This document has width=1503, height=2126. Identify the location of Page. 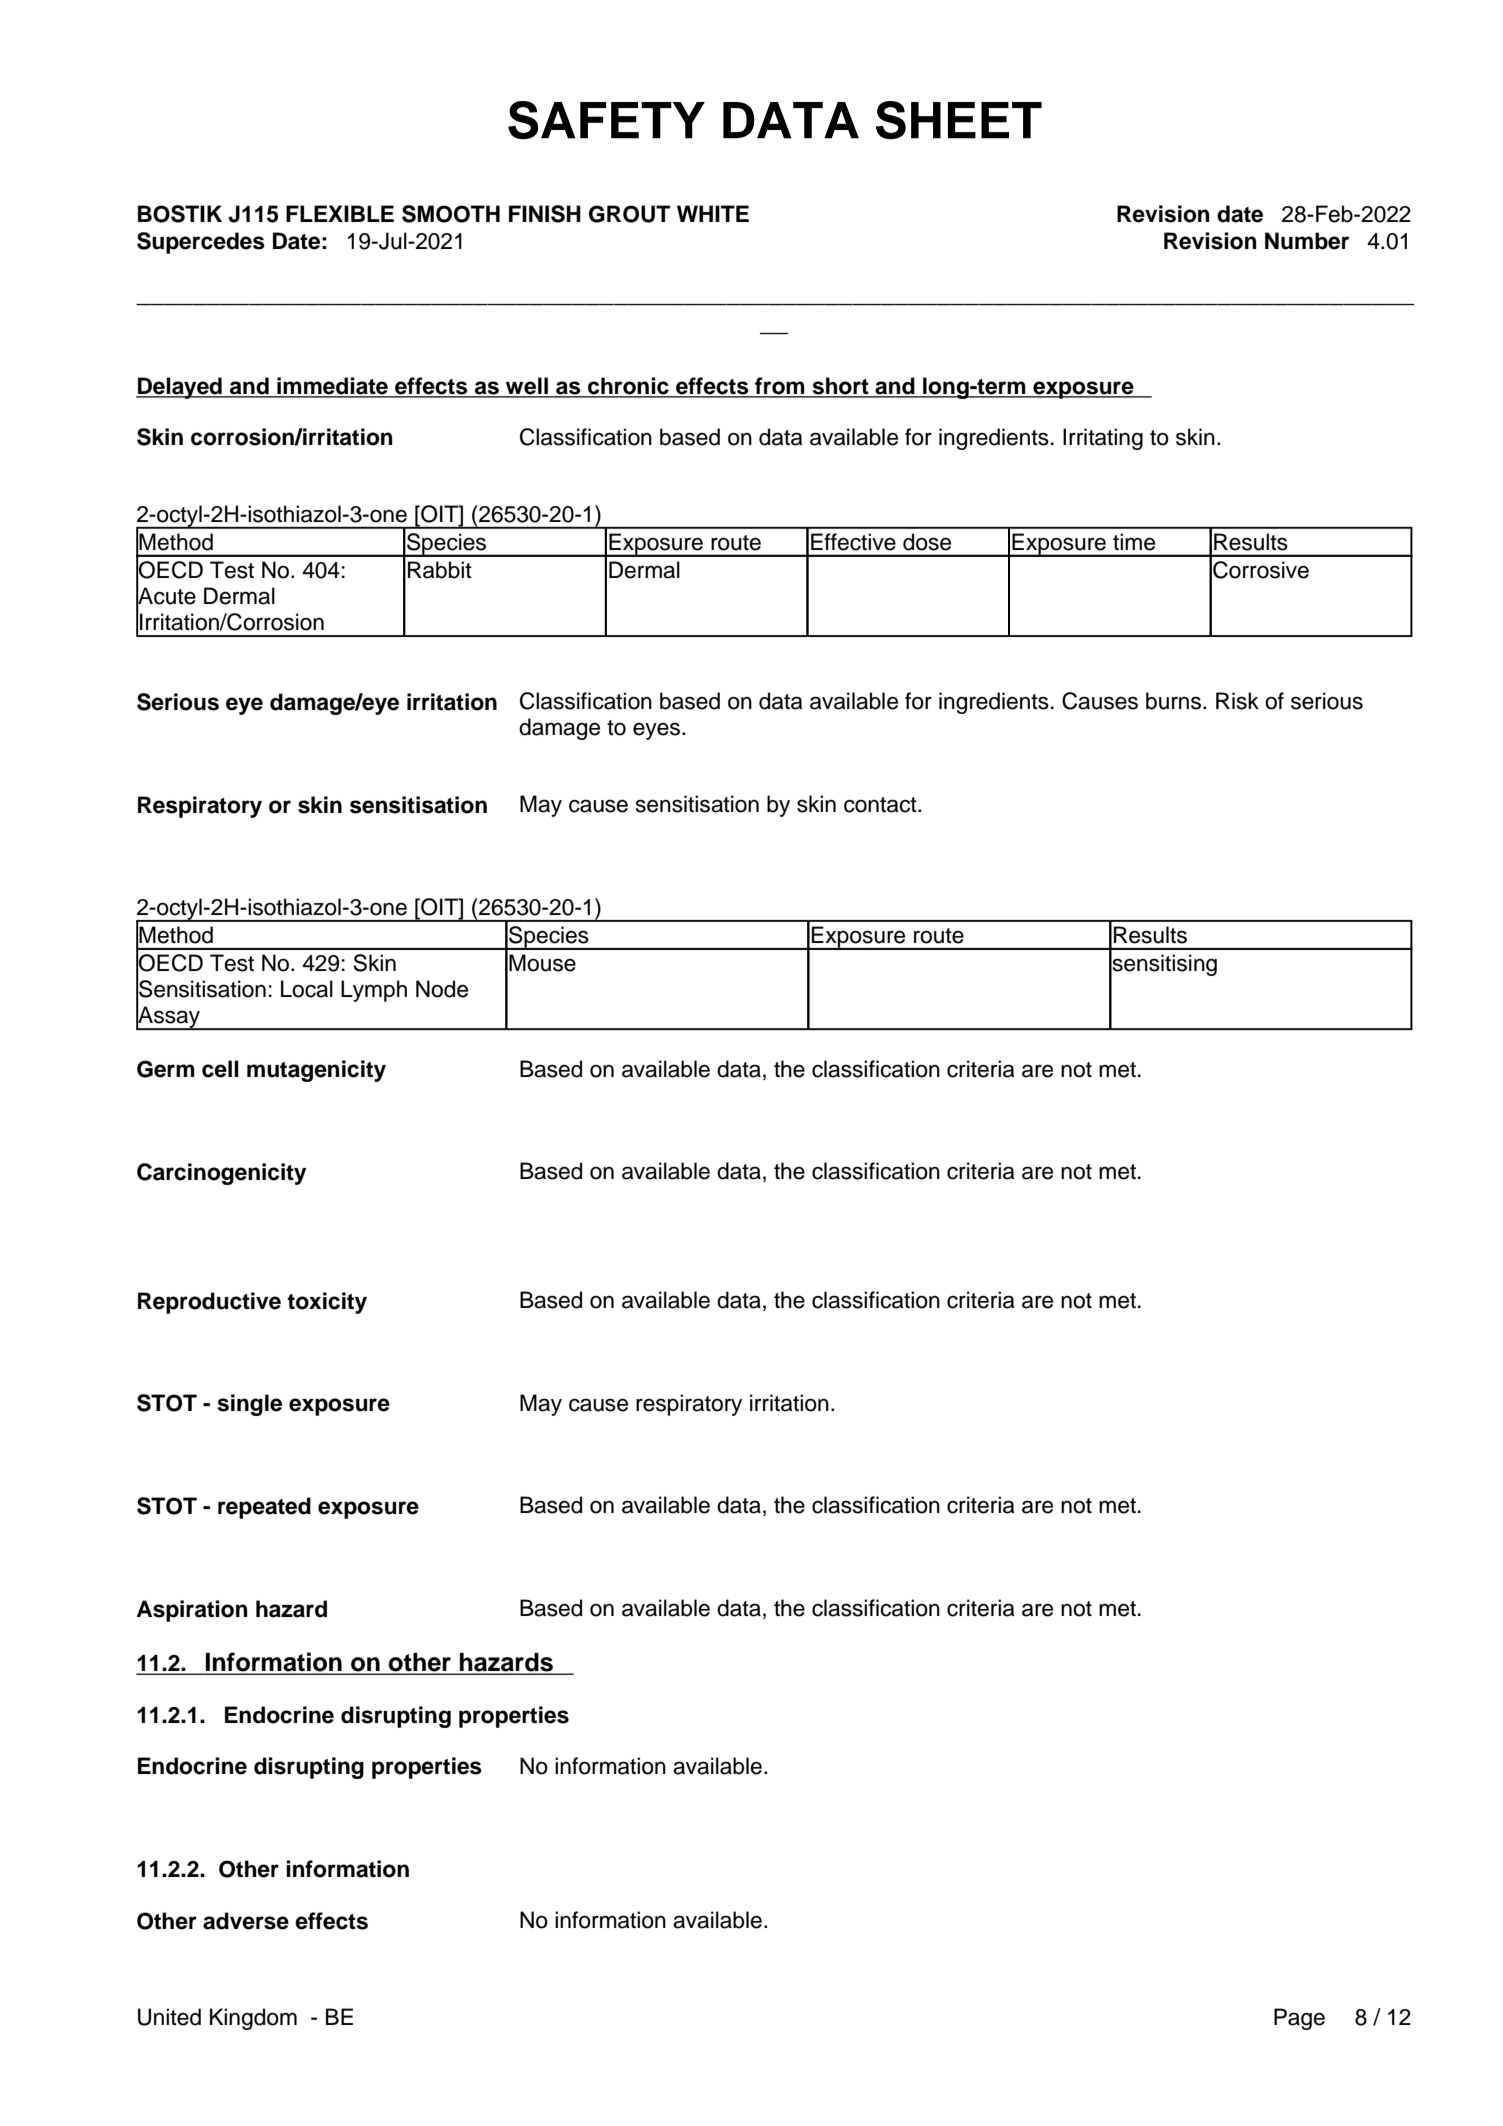
(1299, 2019).
